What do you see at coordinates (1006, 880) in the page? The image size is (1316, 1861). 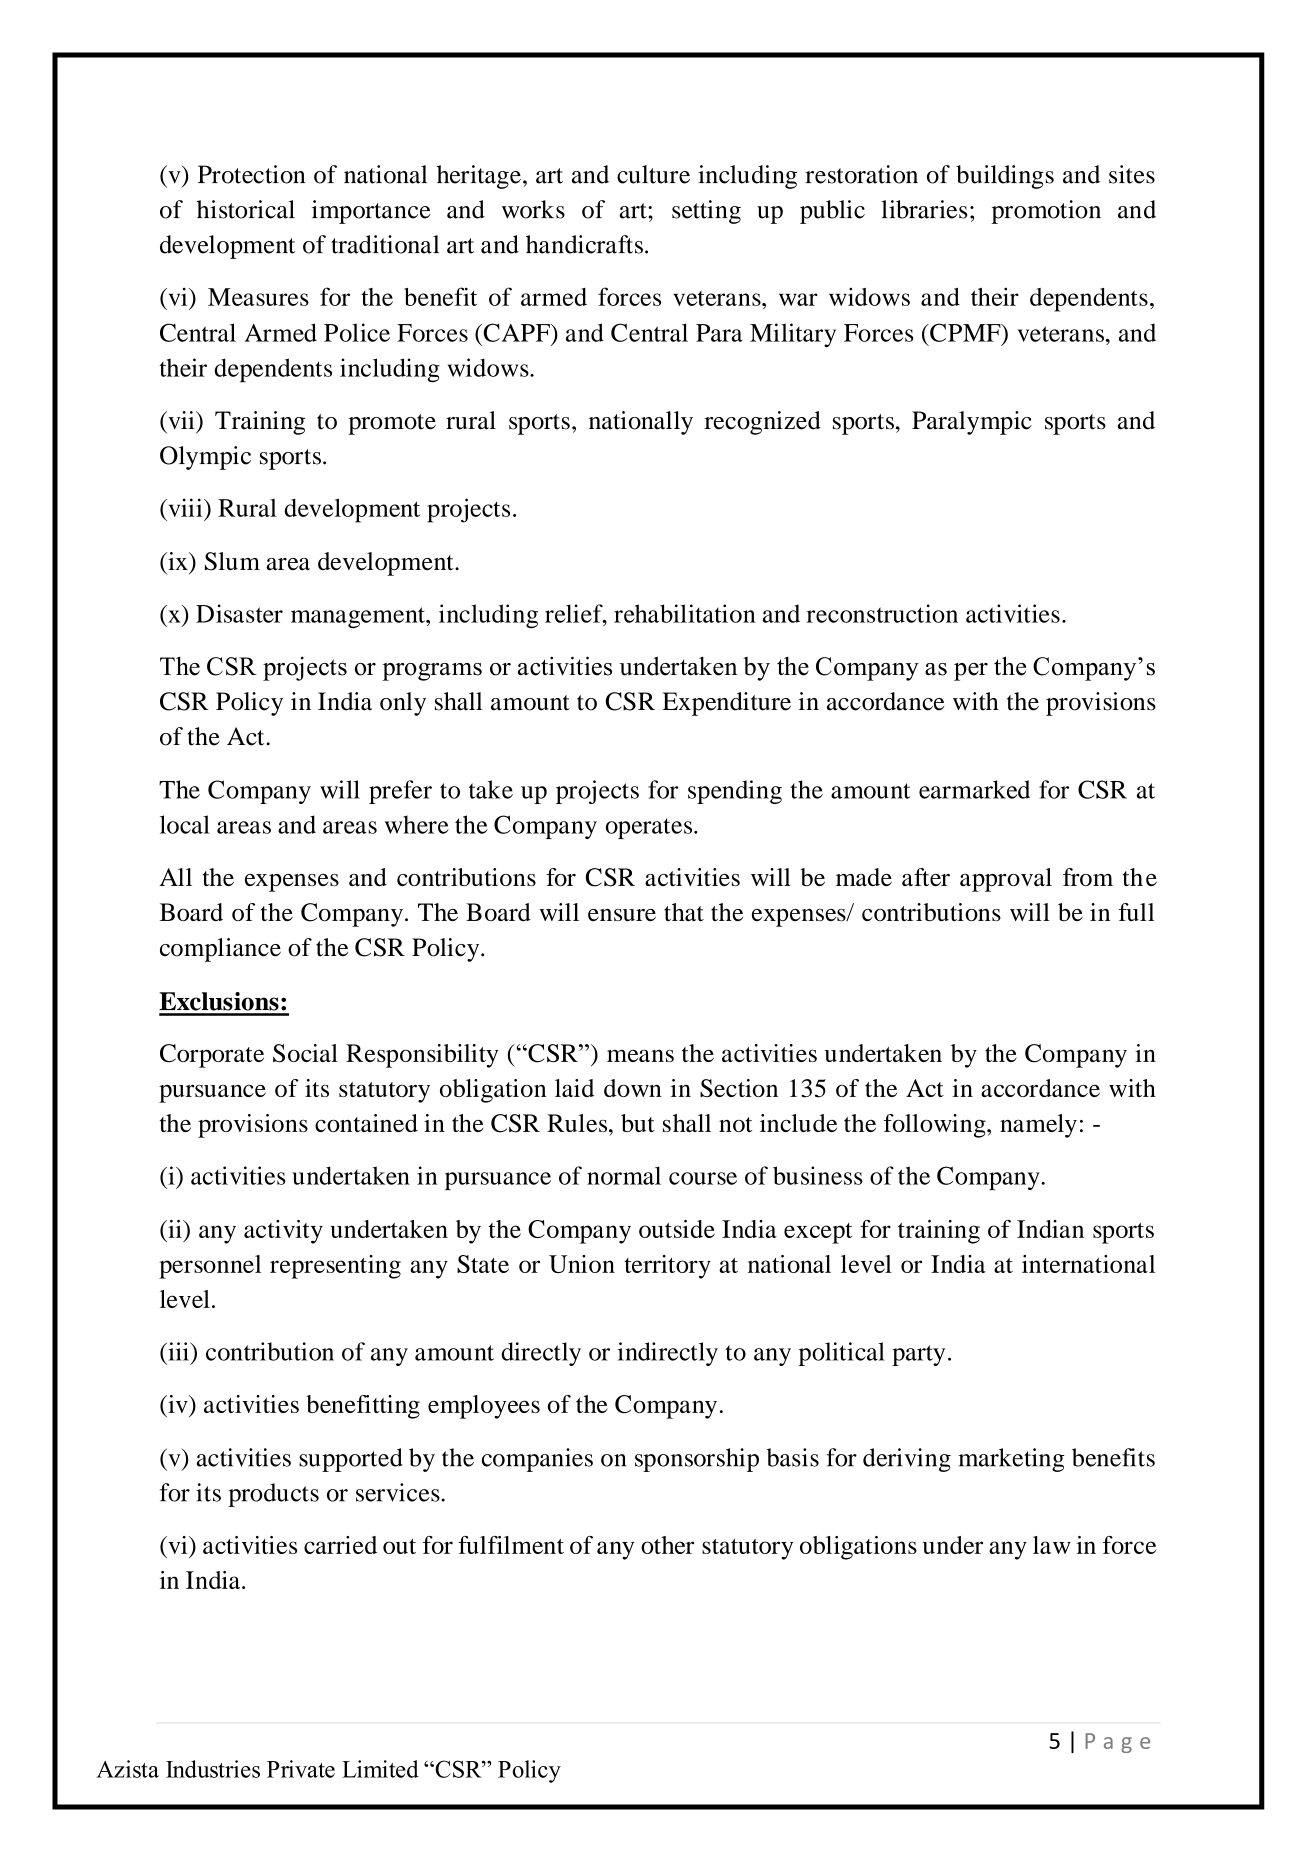 I see `approval` at bounding box center [1006, 880].
